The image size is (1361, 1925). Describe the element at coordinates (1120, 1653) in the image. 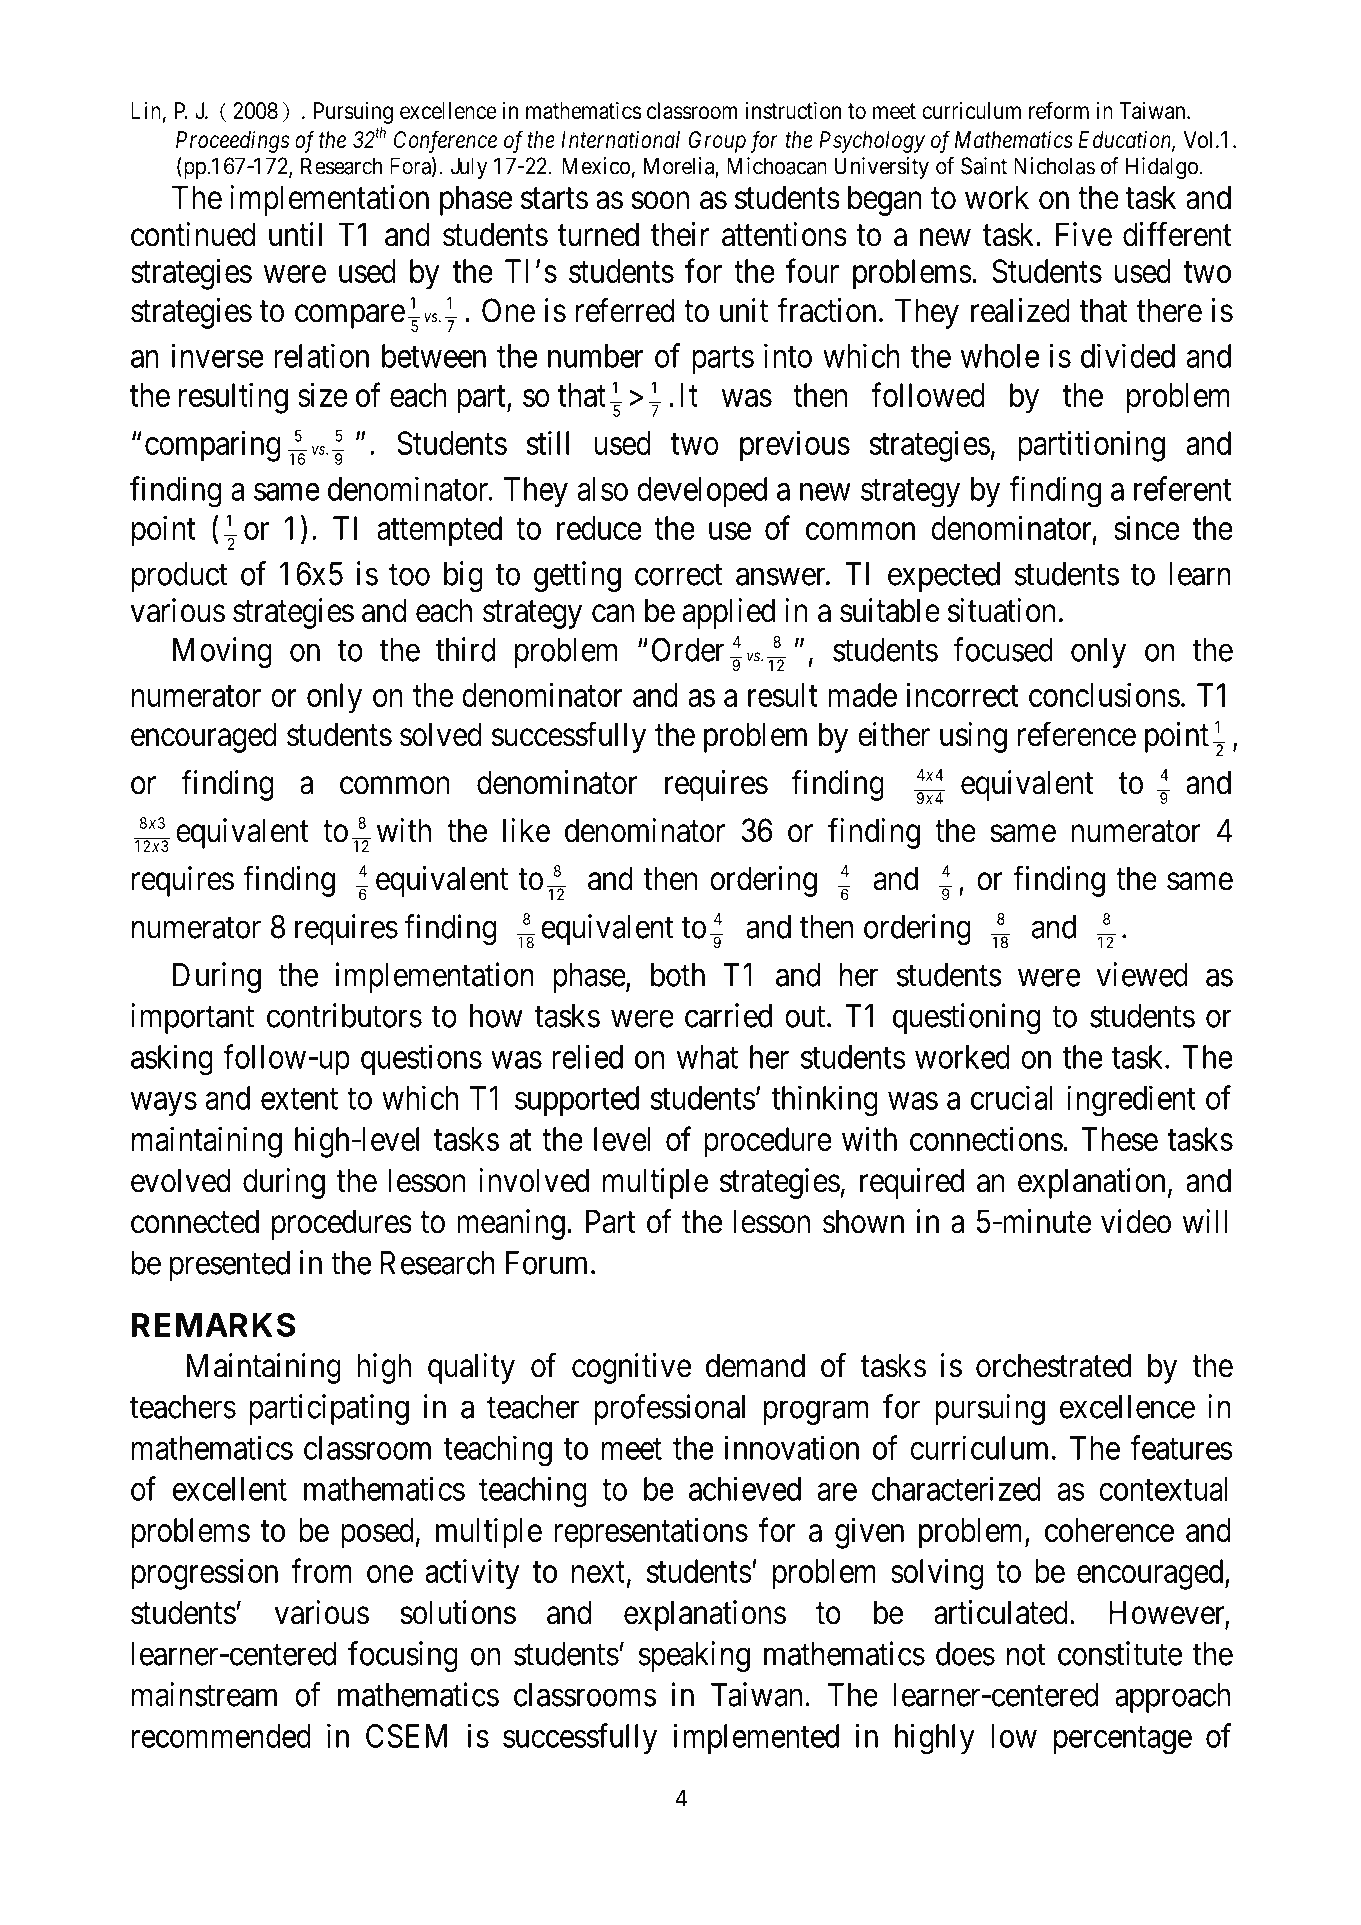

I see `constitute` at that location.
